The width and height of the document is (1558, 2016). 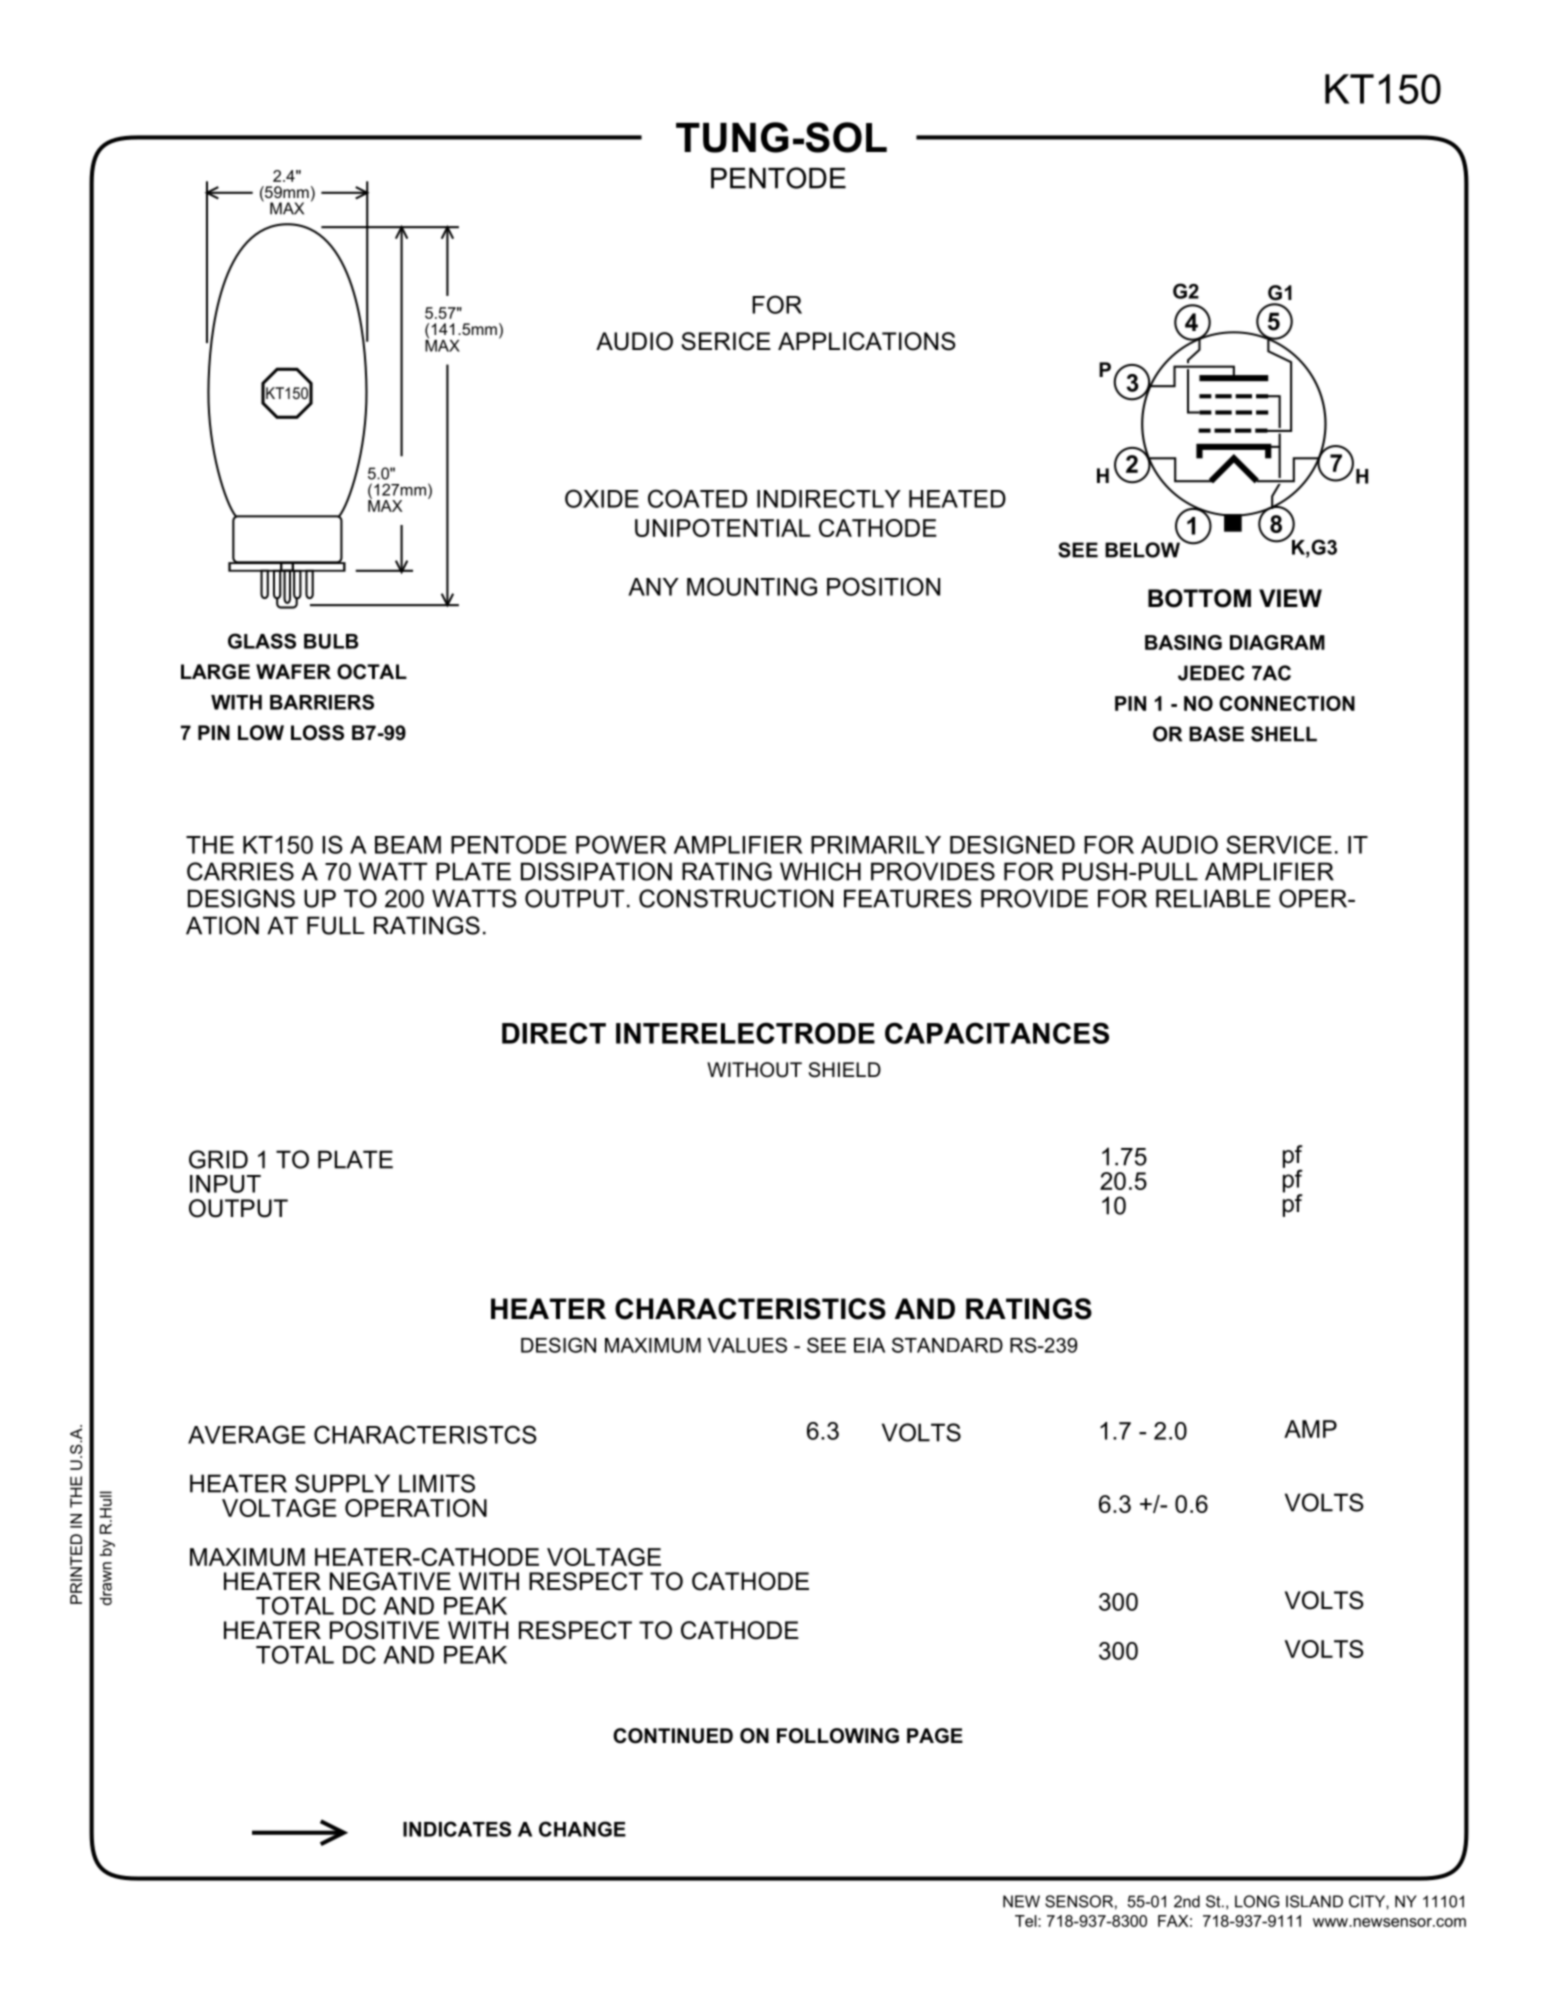 I want to click on MOUNTING, so click(x=752, y=586).
